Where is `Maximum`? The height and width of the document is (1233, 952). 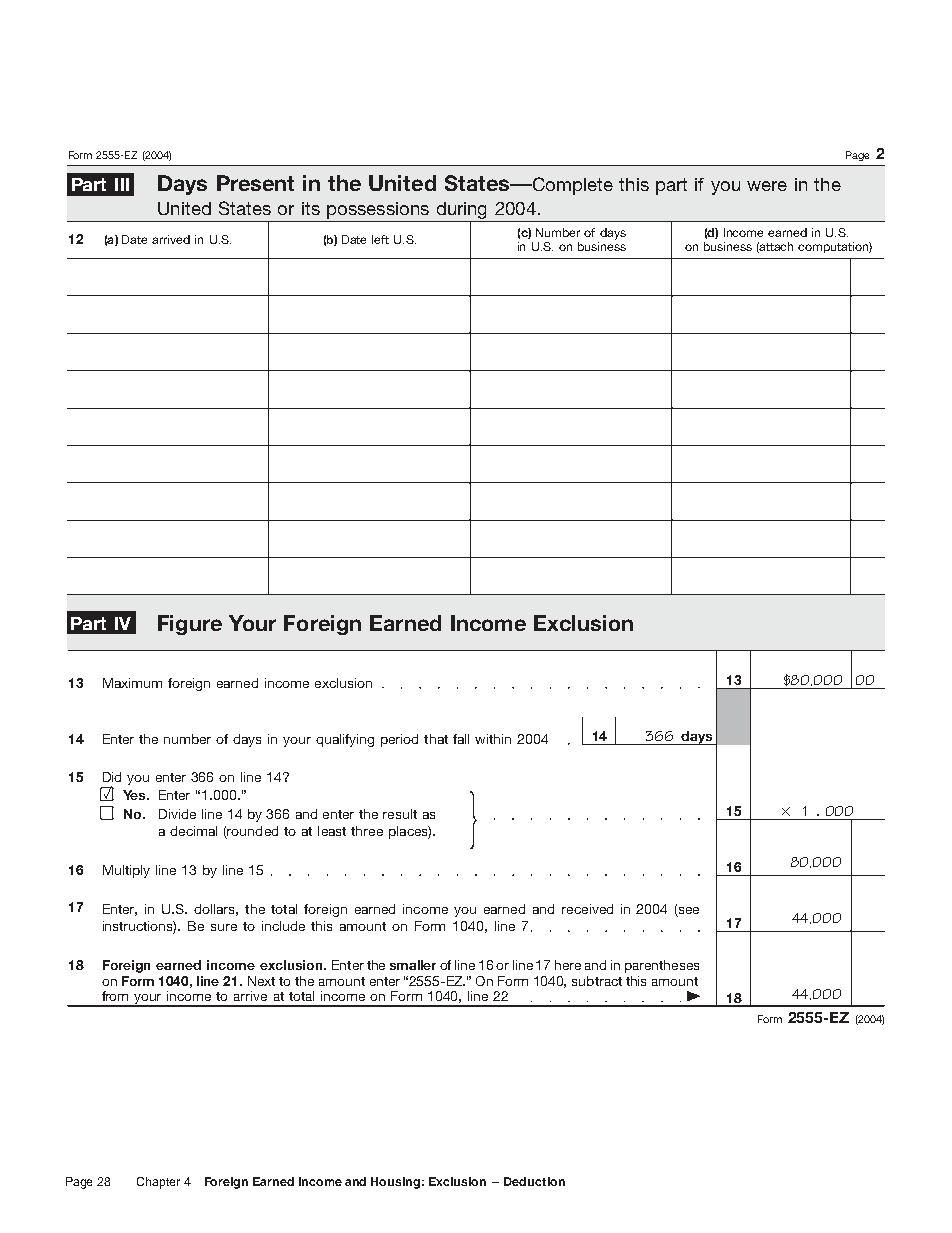
Maximum is located at coordinates (132, 683).
